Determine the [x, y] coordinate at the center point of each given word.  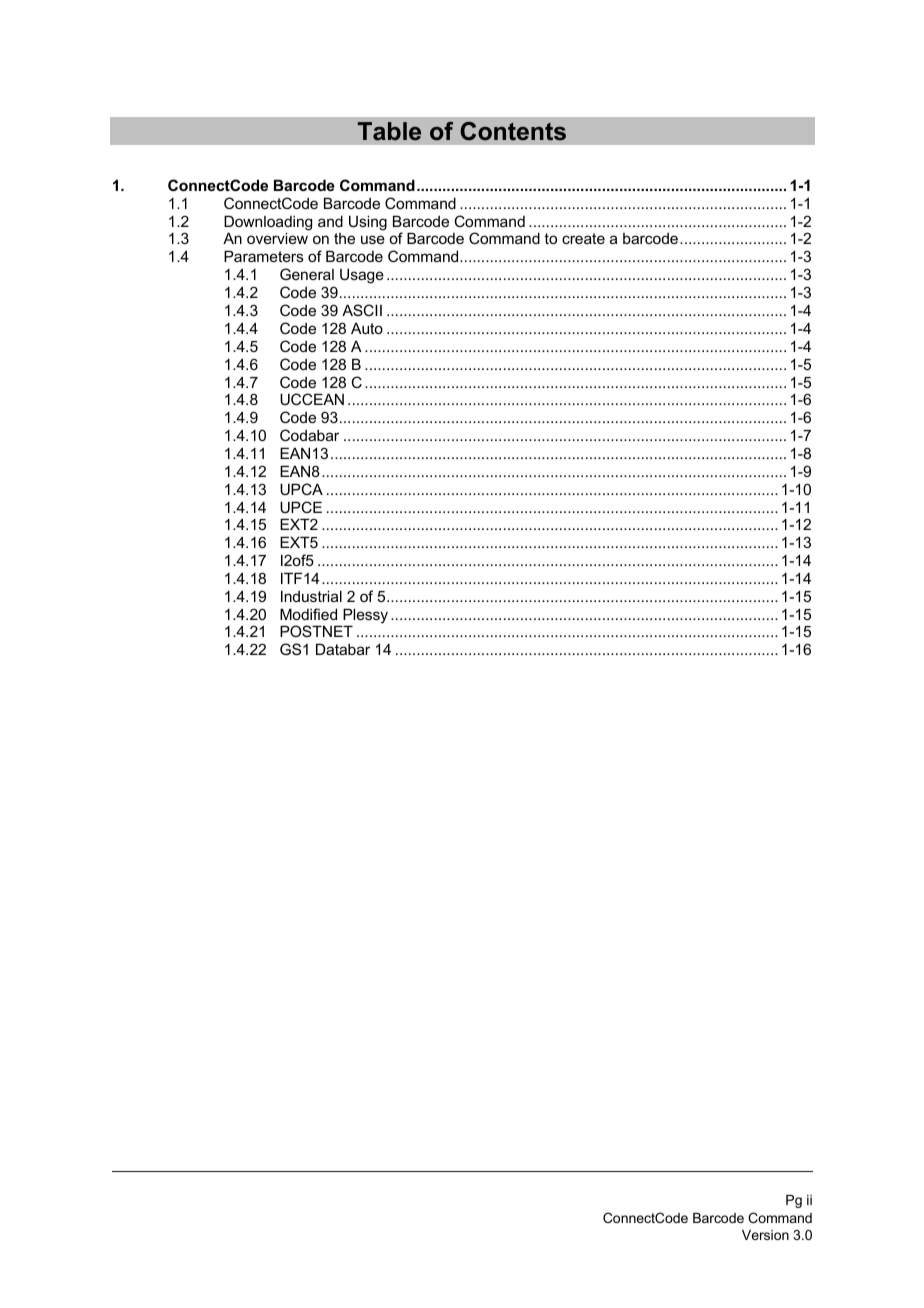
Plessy [364, 617]
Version [765, 1235]
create [583, 238]
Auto [367, 328]
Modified [308, 614]
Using [368, 223]
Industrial [311, 596]
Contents [513, 131]
